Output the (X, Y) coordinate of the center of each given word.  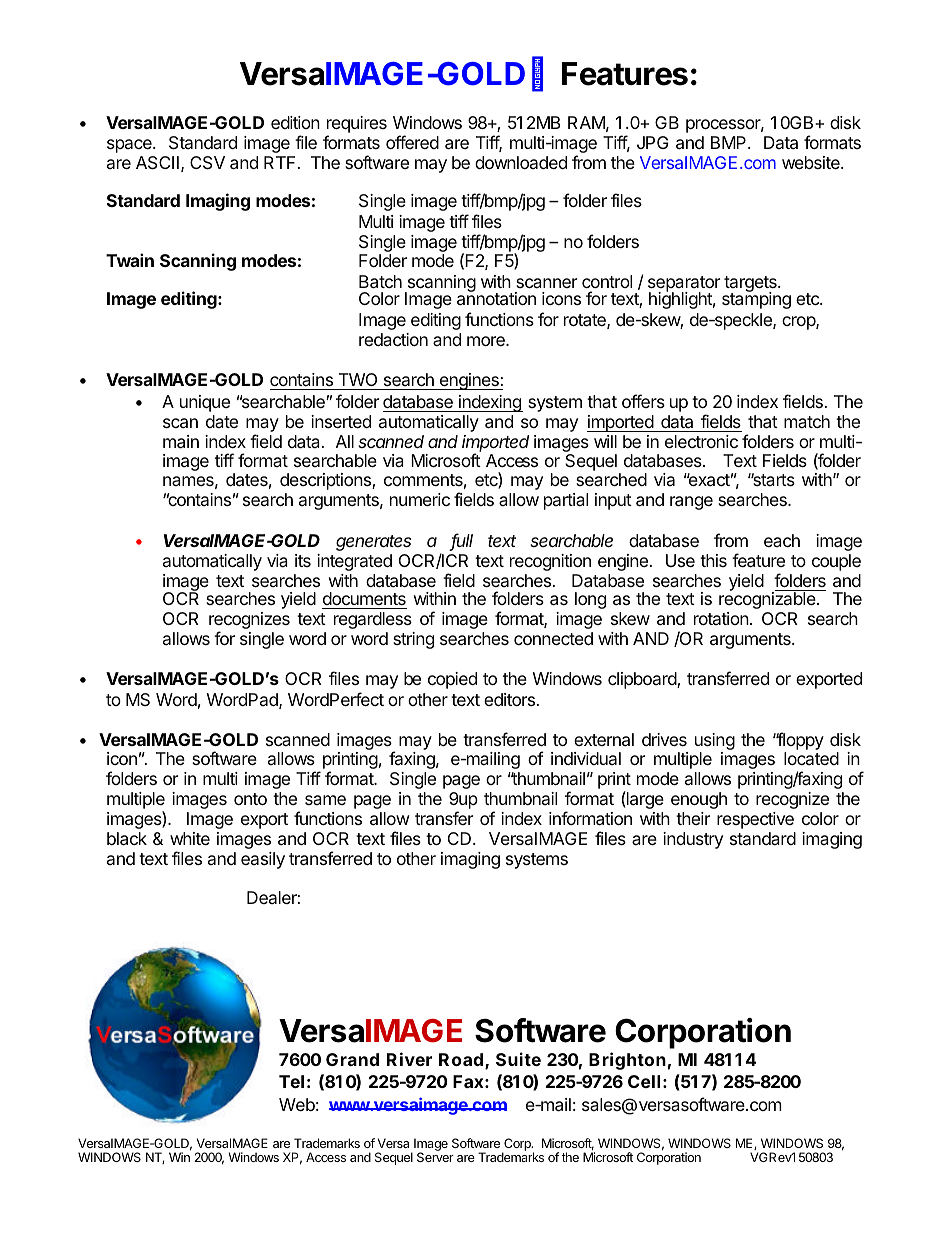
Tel (291, 1081)
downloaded (521, 162)
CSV (207, 163)
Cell (644, 1081)
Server (435, 1157)
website (812, 162)
